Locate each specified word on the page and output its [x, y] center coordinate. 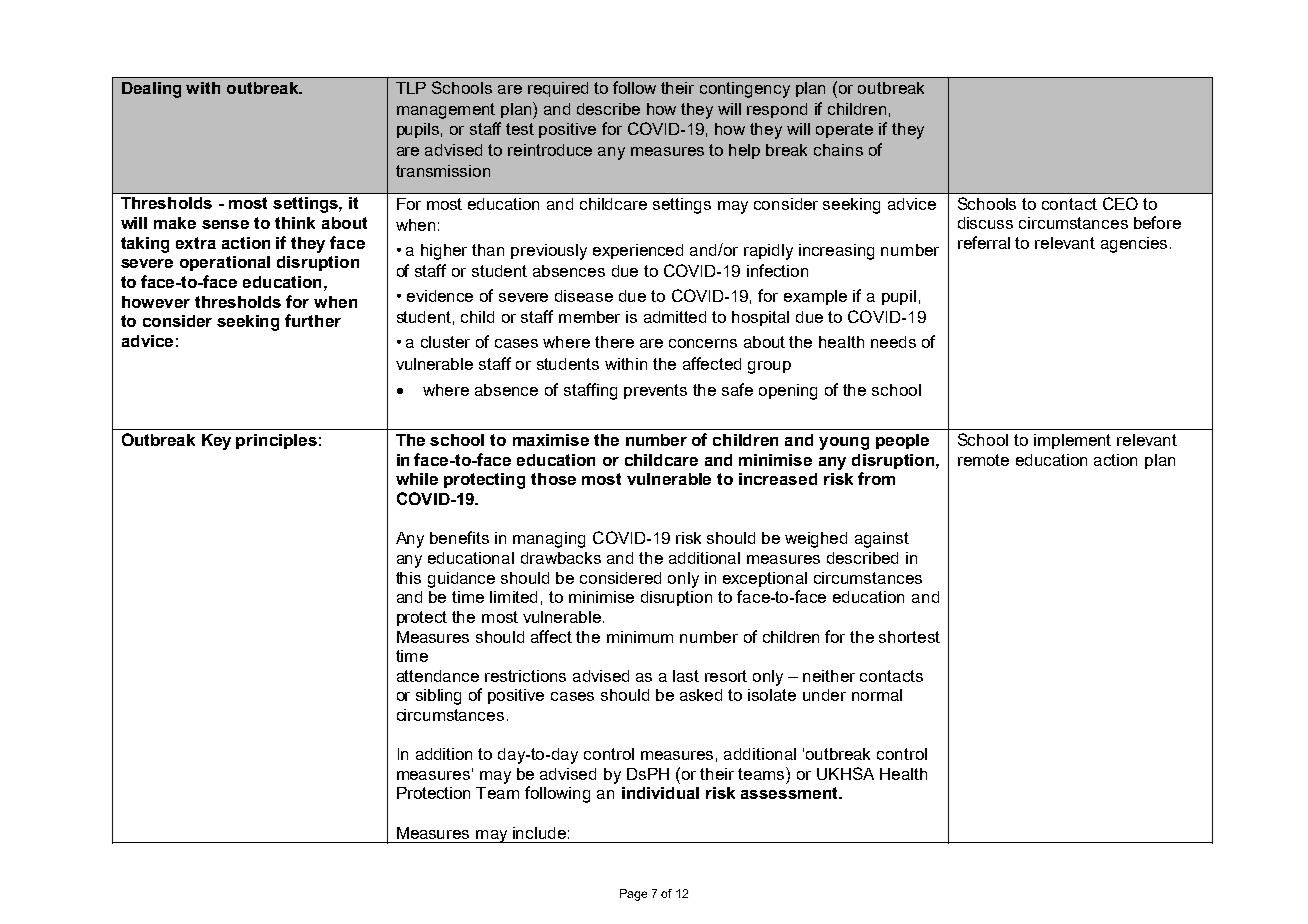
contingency [745, 90]
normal [877, 695]
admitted [675, 317]
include [539, 833]
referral [984, 242]
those [553, 479]
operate [844, 130]
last [686, 676]
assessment [791, 793]
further [313, 320]
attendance [438, 676]
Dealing [151, 90]
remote [983, 460]
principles [276, 441]
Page [633, 895]
